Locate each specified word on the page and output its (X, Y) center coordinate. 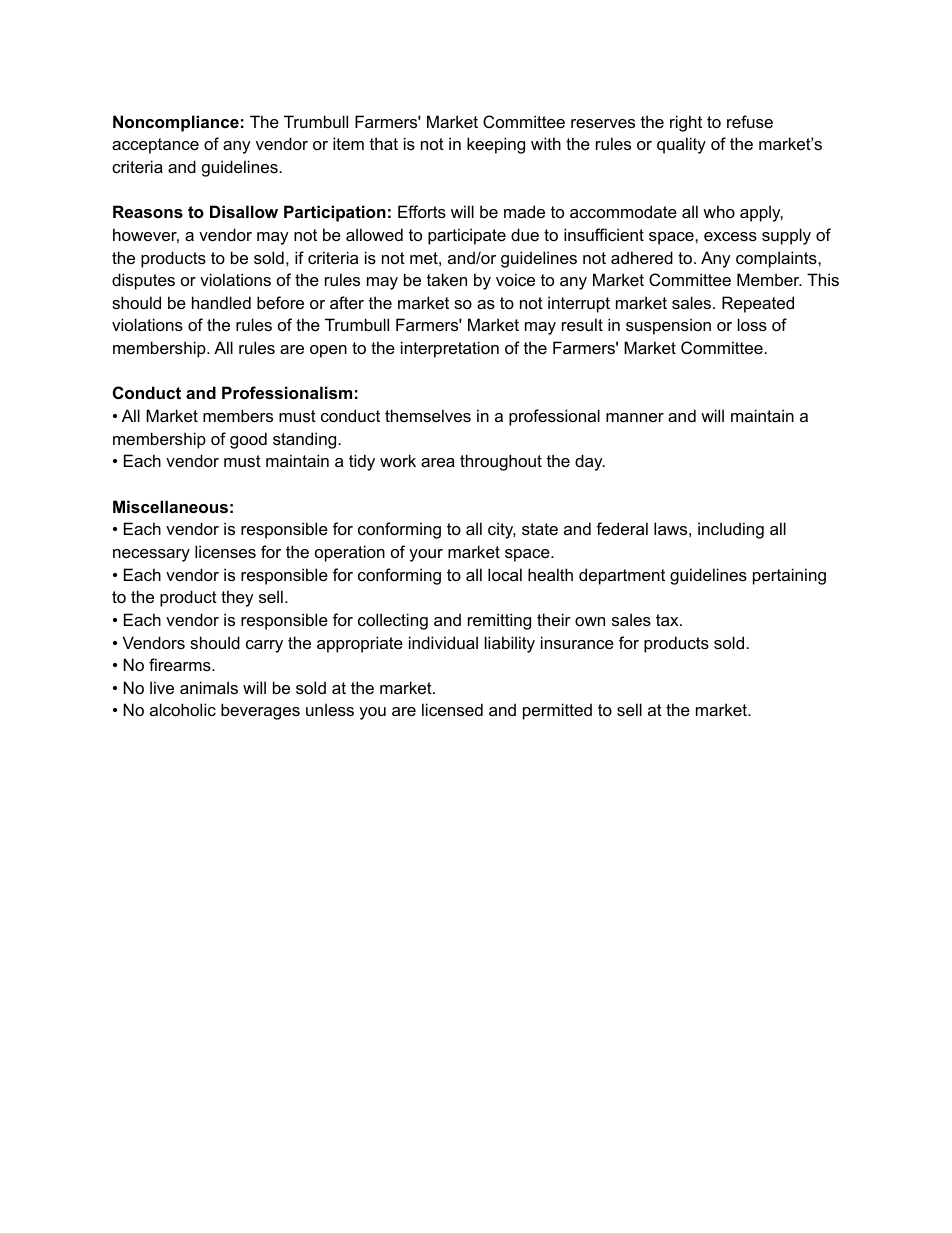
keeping (496, 145)
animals (209, 687)
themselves (428, 415)
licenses (225, 551)
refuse (750, 121)
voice (515, 279)
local (505, 574)
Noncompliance (176, 123)
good (248, 440)
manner (635, 417)
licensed (452, 709)
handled (221, 302)
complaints (777, 259)
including (731, 530)
